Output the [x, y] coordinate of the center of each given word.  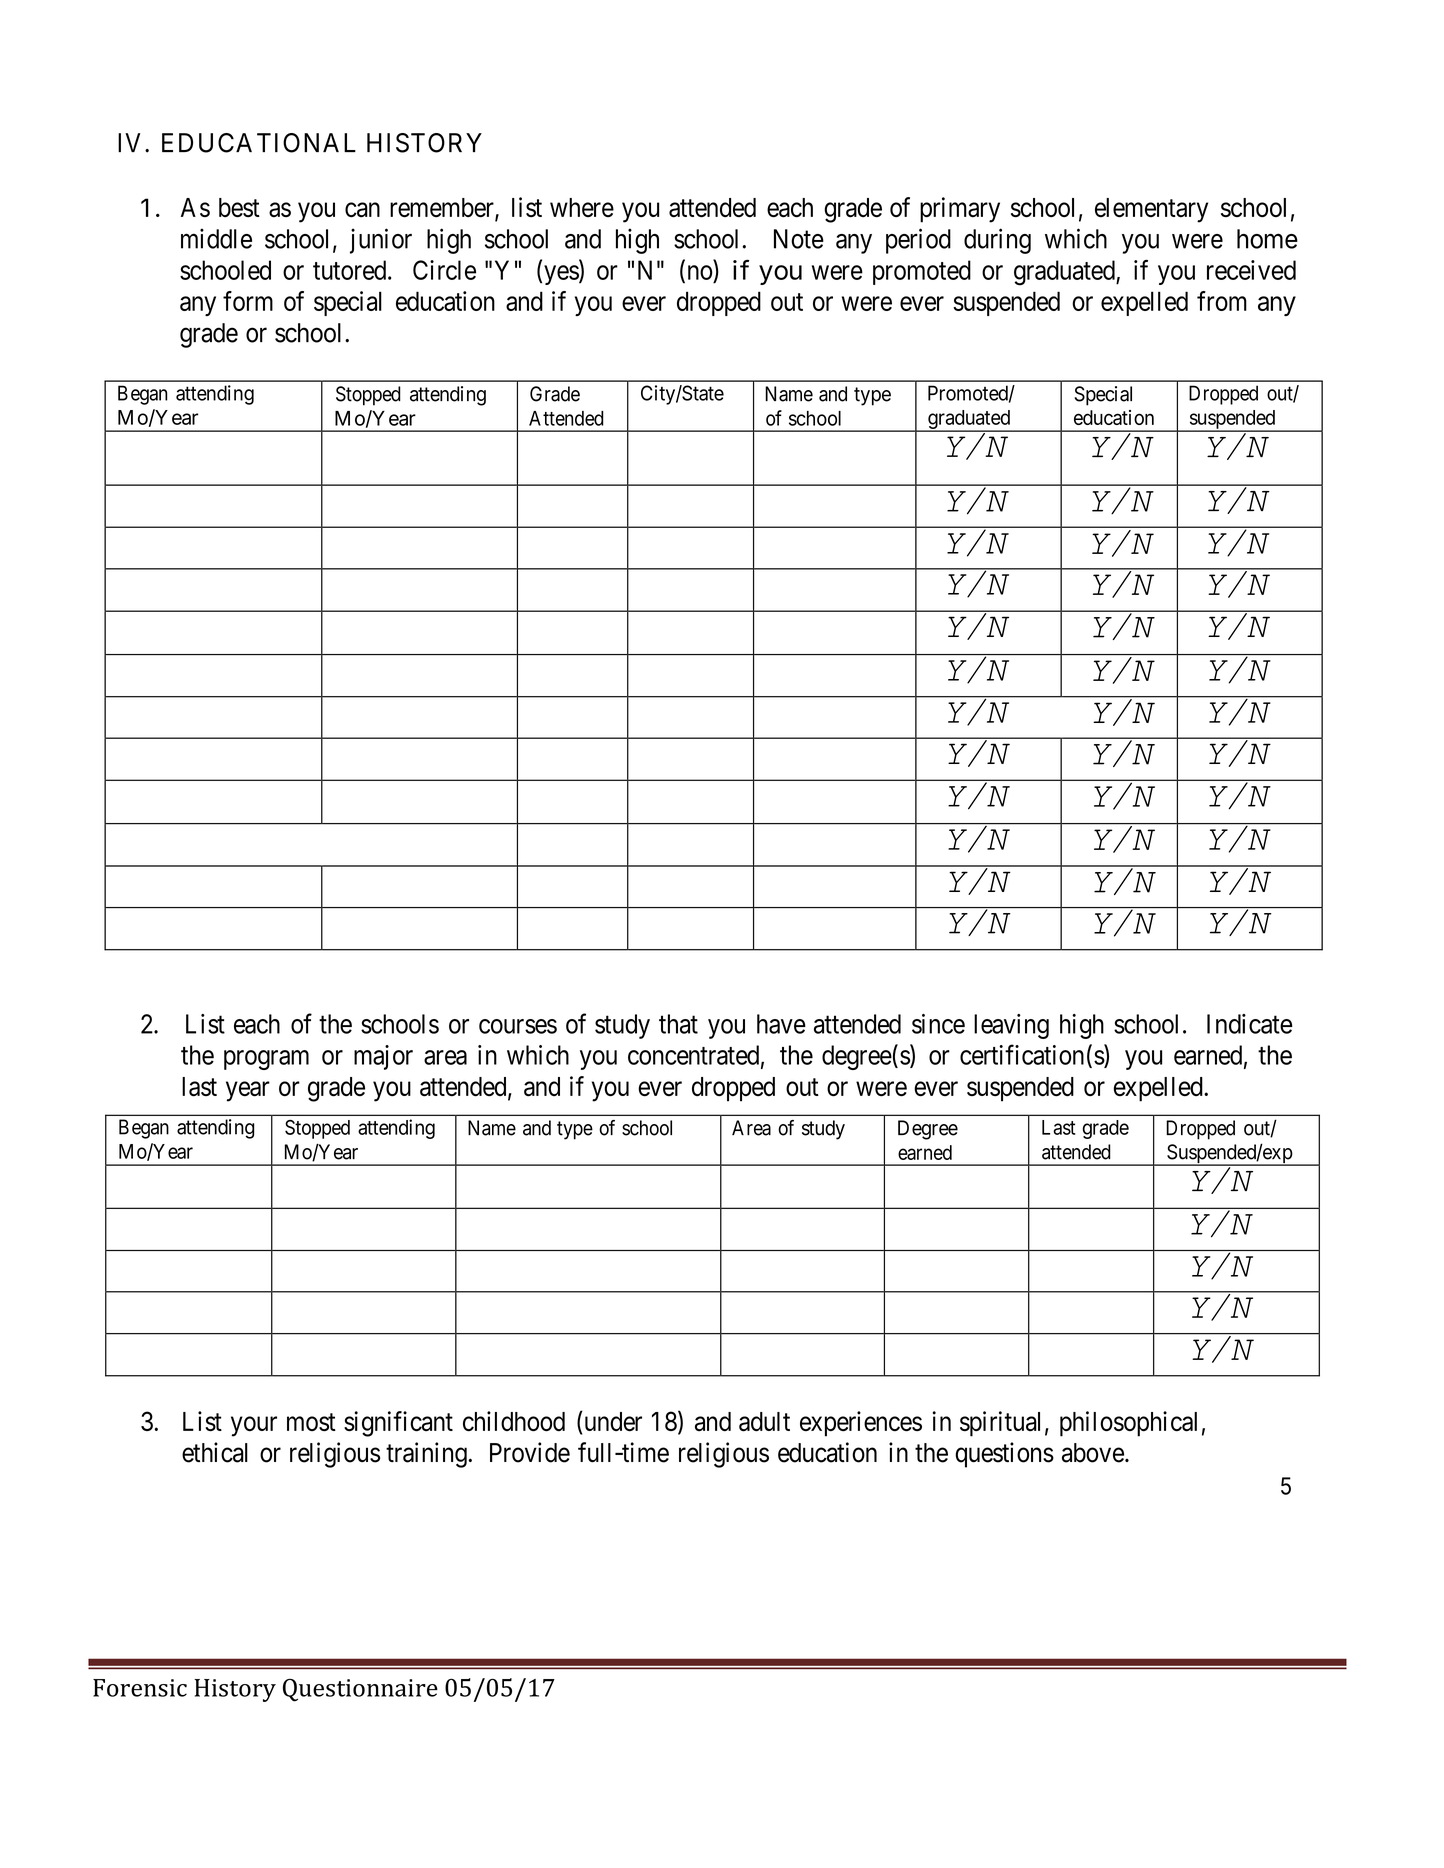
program [266, 1060]
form [248, 301]
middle [216, 238]
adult [764, 1422]
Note [799, 239]
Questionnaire [360, 1690]
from [1222, 301]
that [678, 1024]
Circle [444, 270]
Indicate [1250, 1024]
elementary [1151, 210]
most [311, 1422]
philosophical [1128, 1424]
